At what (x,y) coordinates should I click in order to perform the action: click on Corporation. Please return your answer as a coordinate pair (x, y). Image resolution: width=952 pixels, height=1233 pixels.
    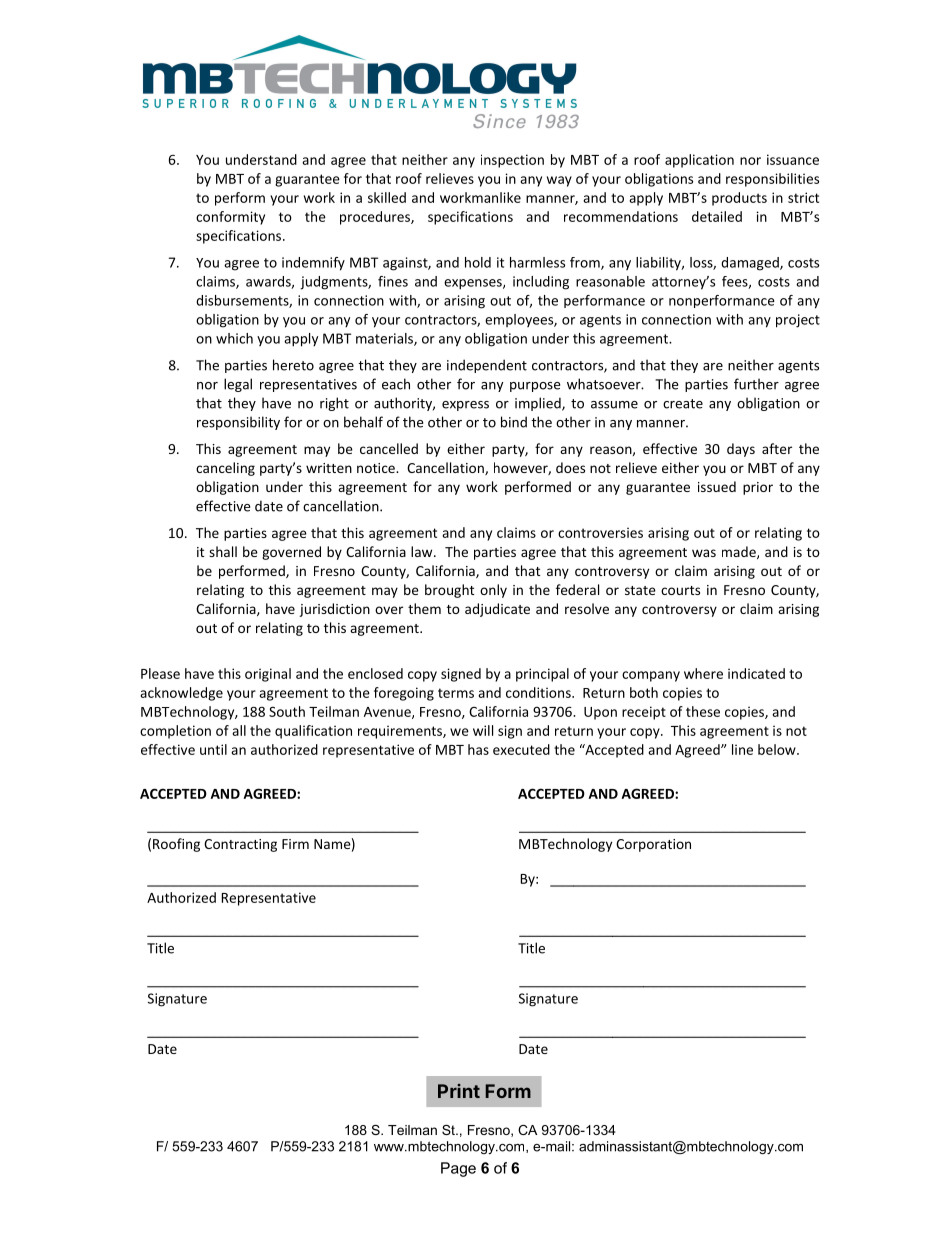
    Looking at the image, I should click on (653, 845).
